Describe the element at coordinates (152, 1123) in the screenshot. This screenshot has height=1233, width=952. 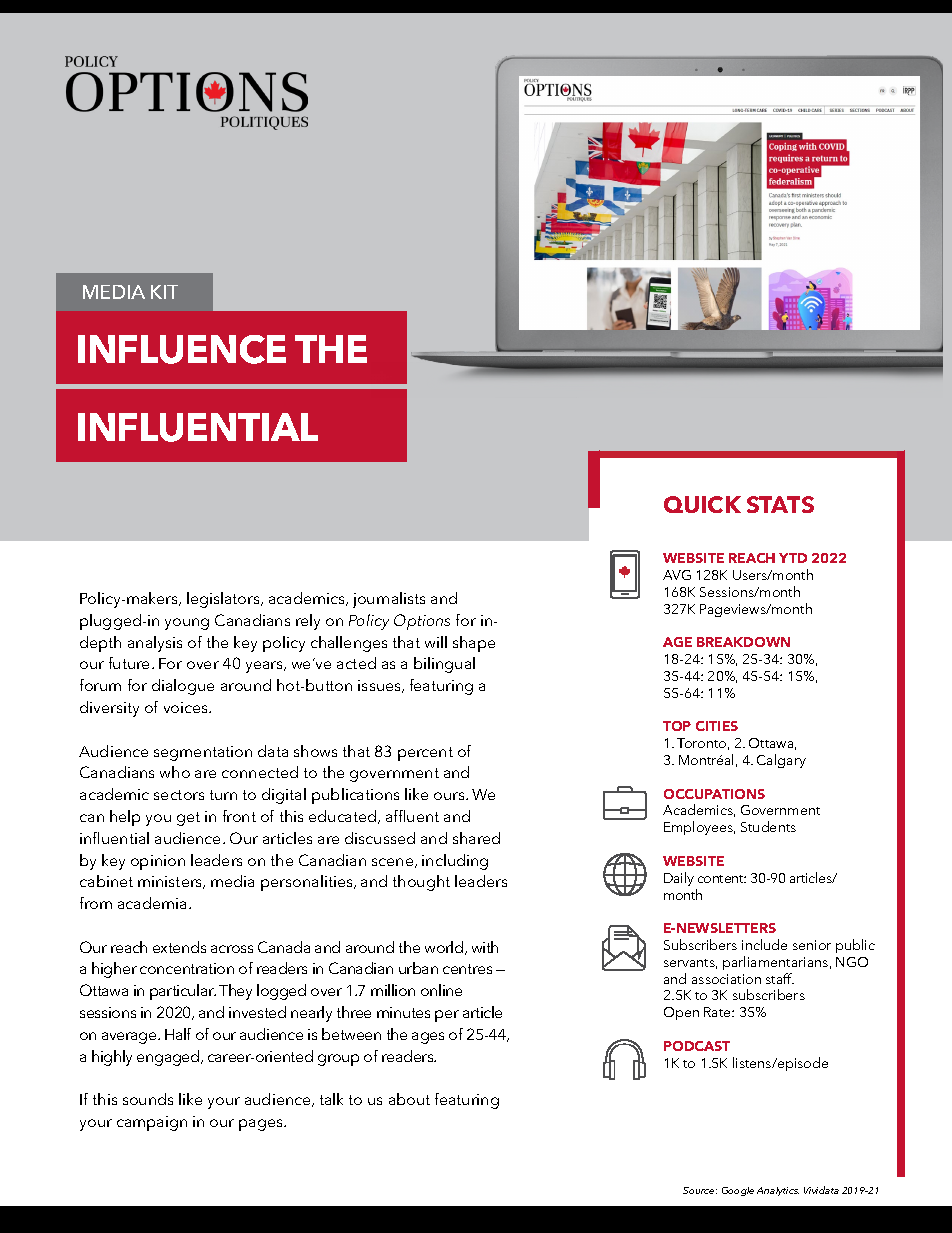
I see `campaign` at that location.
